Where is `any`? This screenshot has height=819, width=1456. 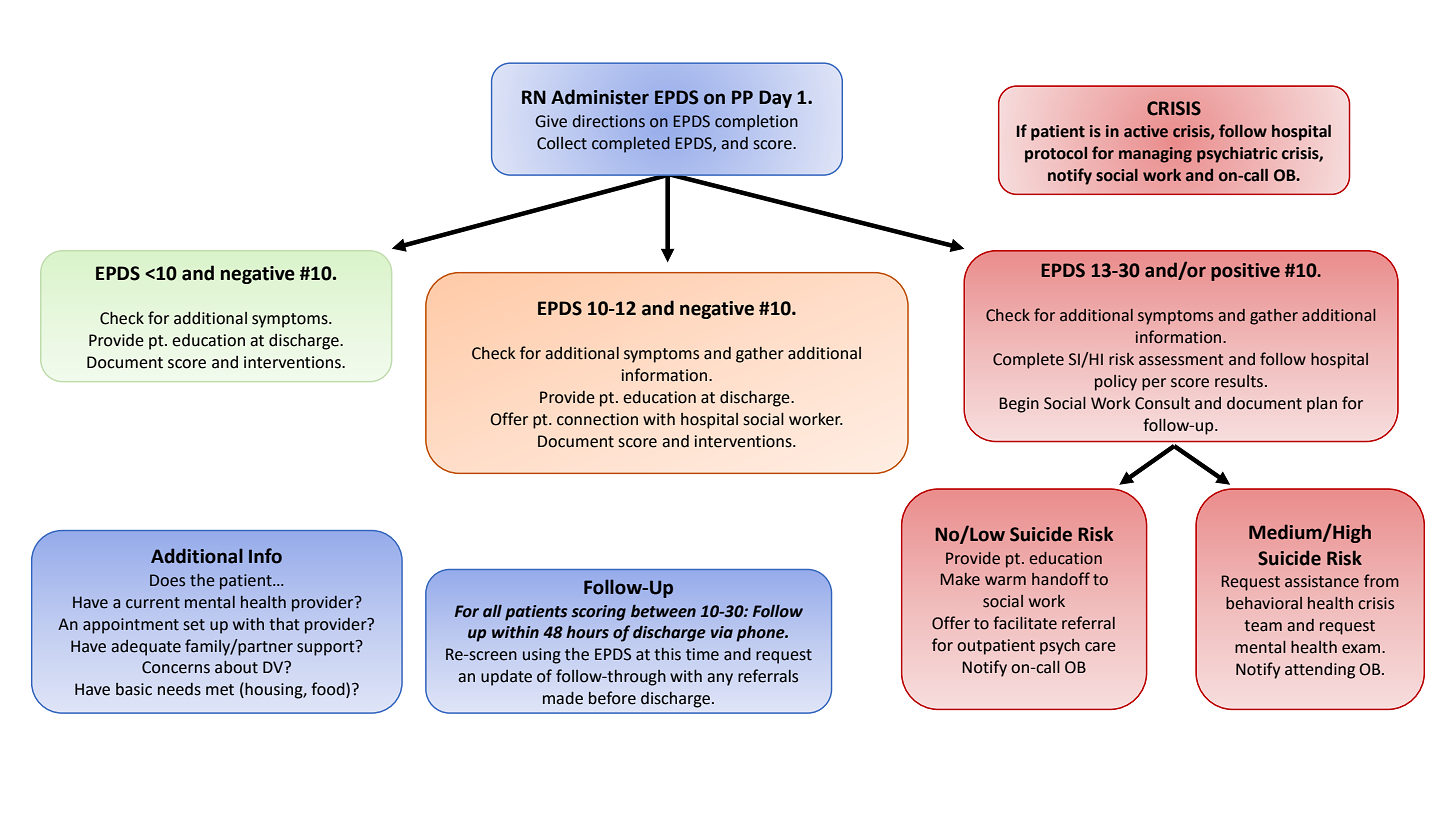 any is located at coordinates (720, 679).
